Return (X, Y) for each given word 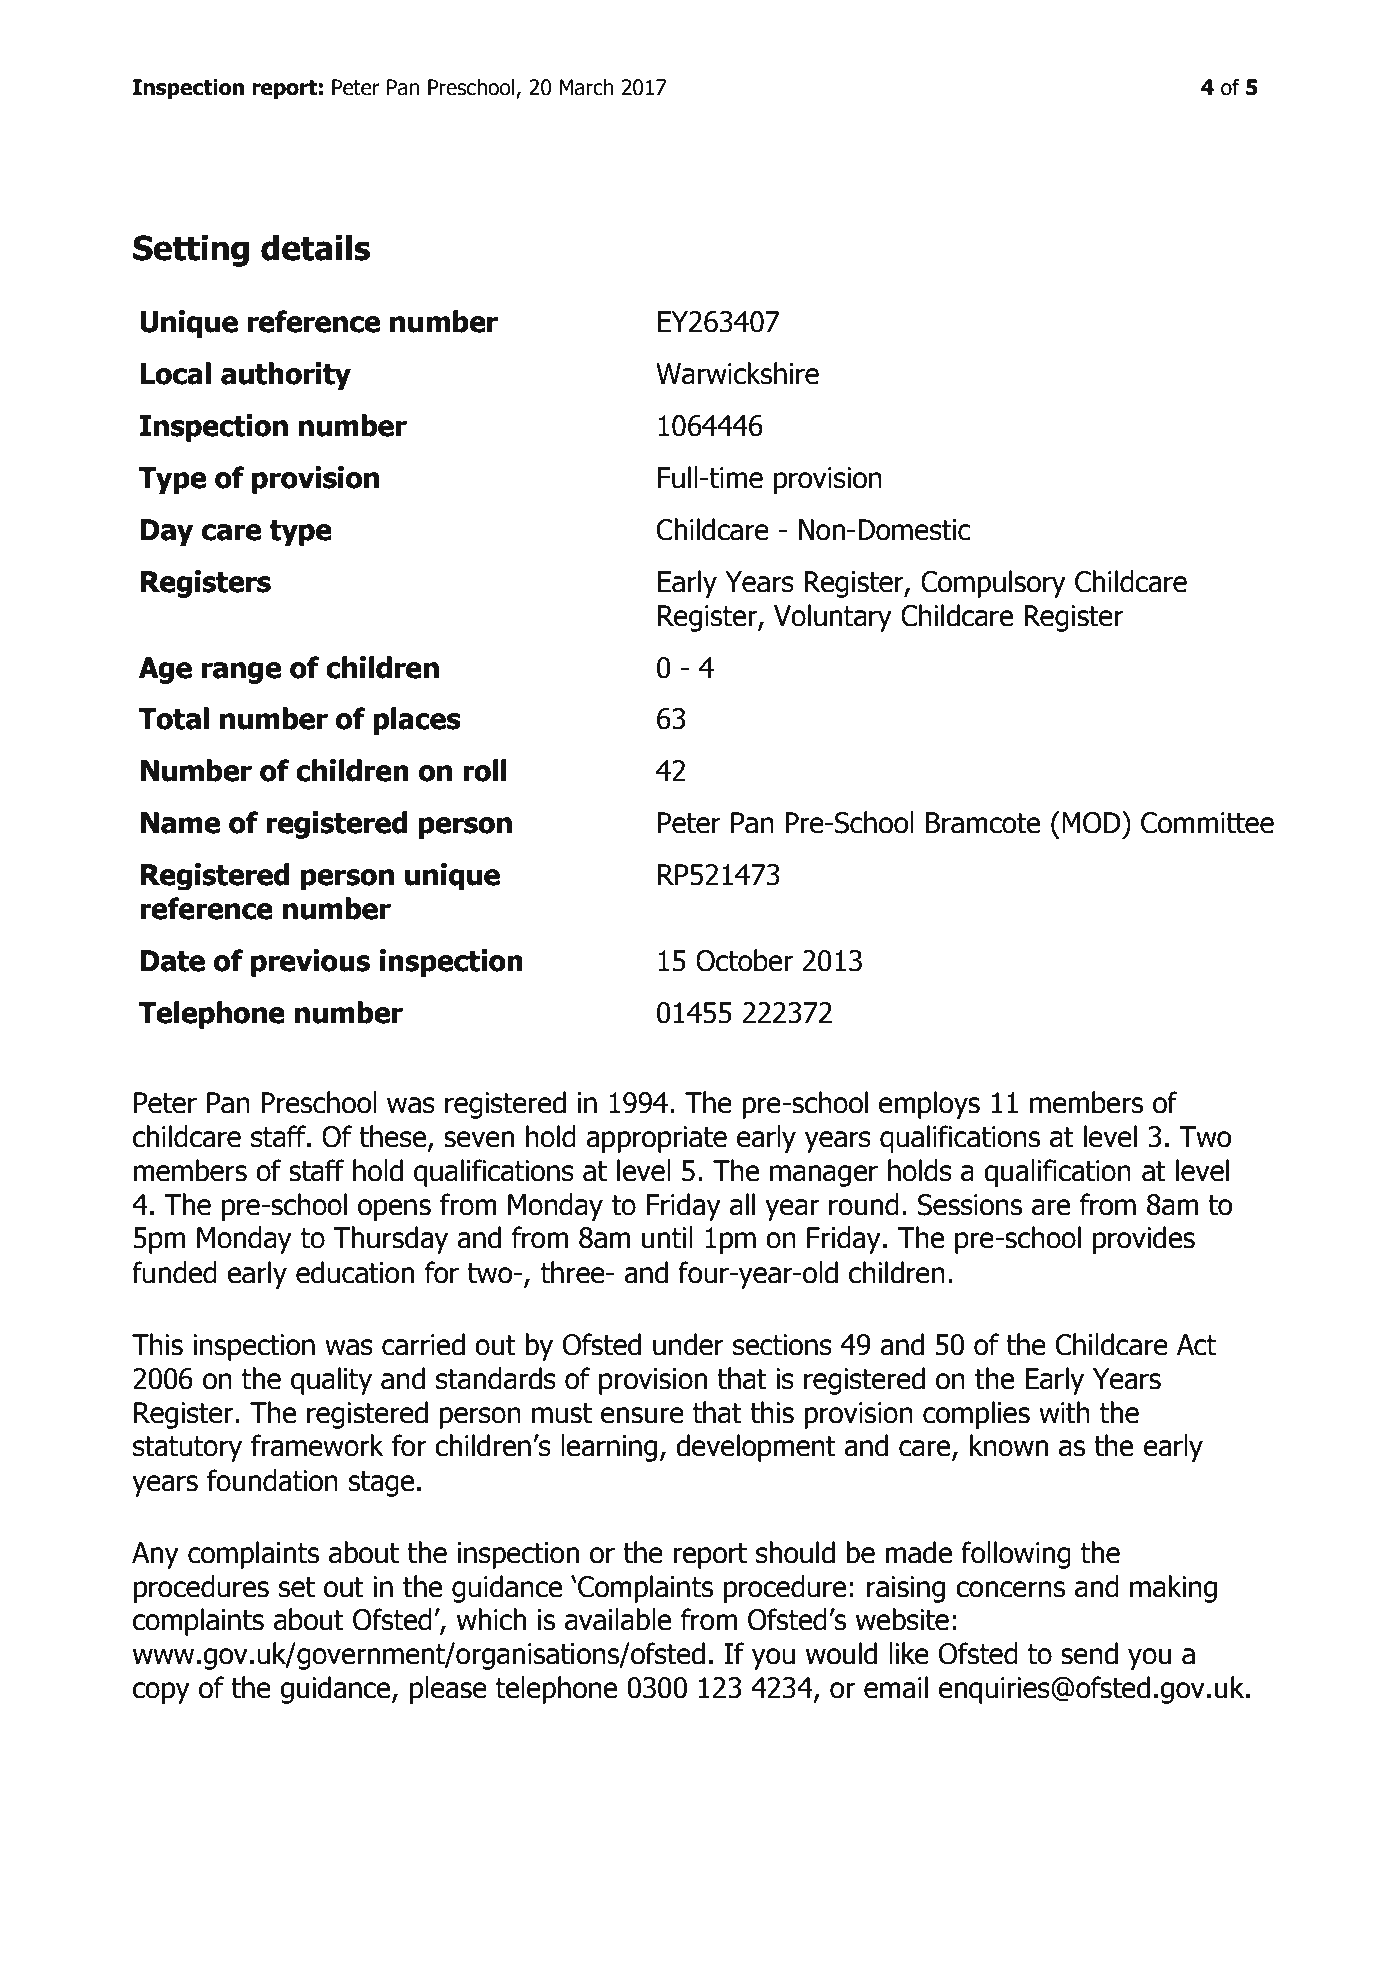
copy (161, 1693)
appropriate (656, 1139)
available (618, 1619)
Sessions (970, 1205)
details (315, 248)
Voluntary (833, 618)
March (586, 87)
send (1089, 1653)
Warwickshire (737, 373)
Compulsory (993, 584)
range (241, 673)
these (394, 1137)
